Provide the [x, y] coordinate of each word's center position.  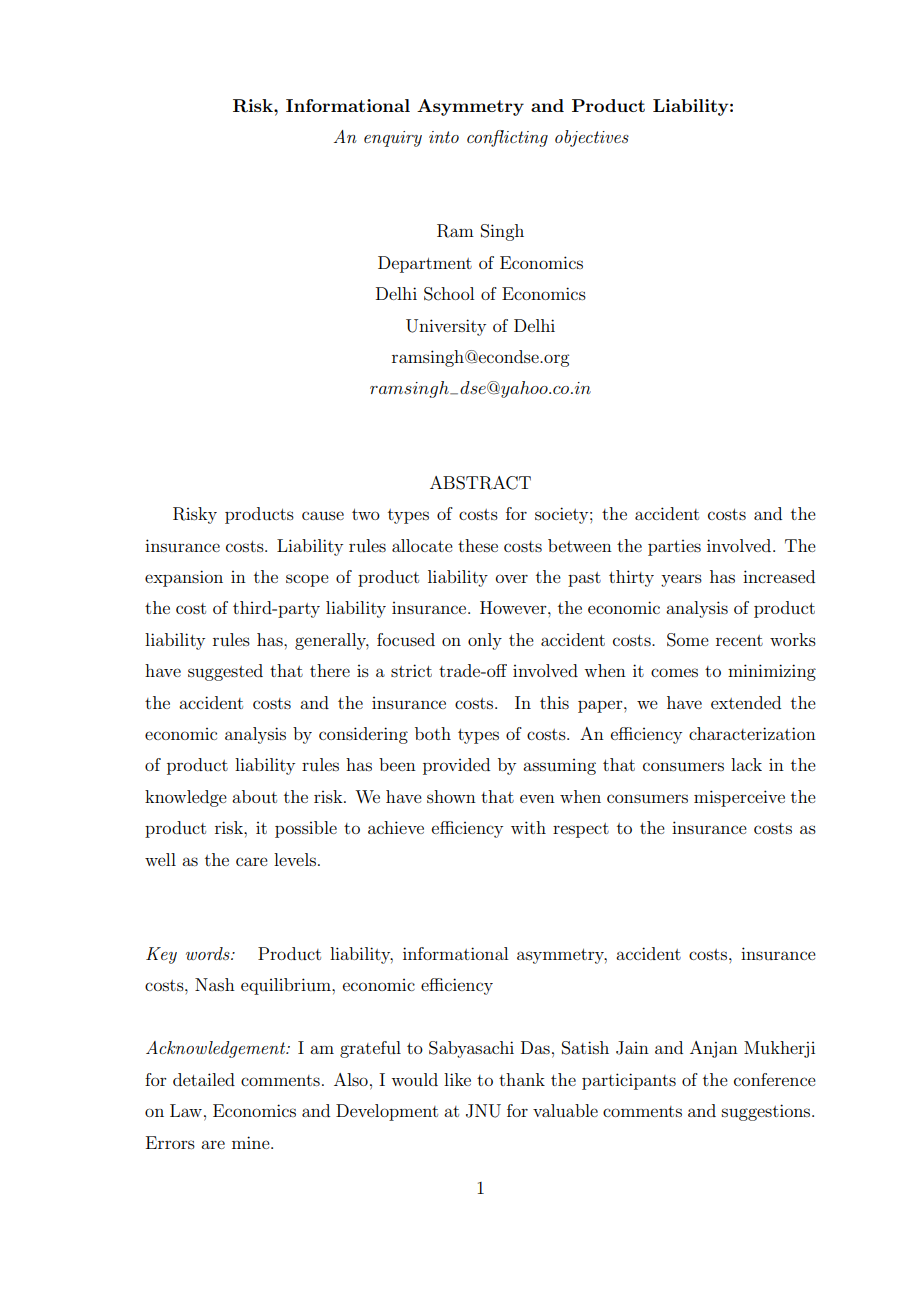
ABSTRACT [480, 483]
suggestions [767, 1112]
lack [746, 764]
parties [674, 548]
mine [252, 1142]
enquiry [393, 139]
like [457, 1079]
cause [323, 515]
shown [451, 796]
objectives [592, 138]
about [254, 796]
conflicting [507, 138]
